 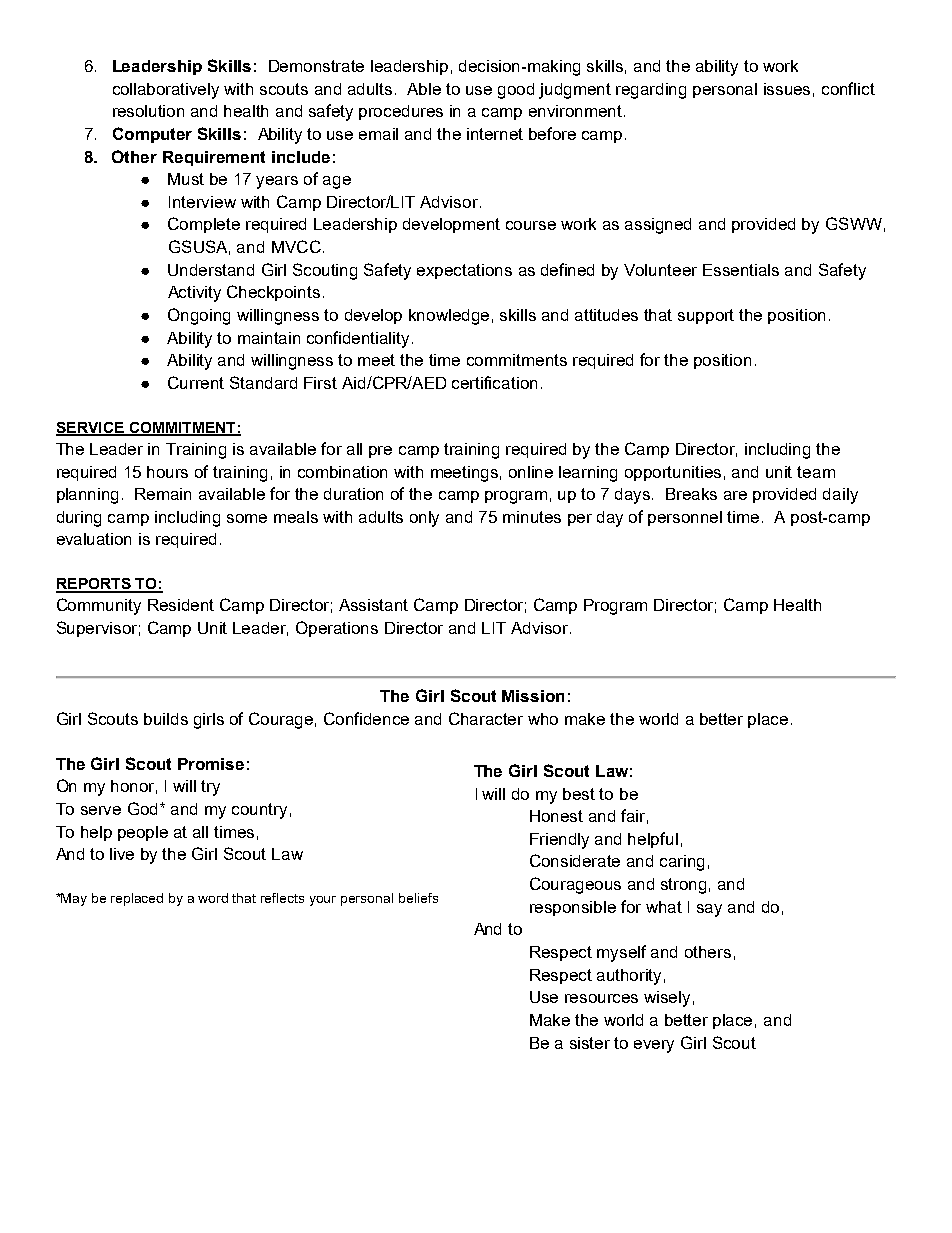 What do you see at coordinates (516, 91) in the image?
I see `good` at bounding box center [516, 91].
